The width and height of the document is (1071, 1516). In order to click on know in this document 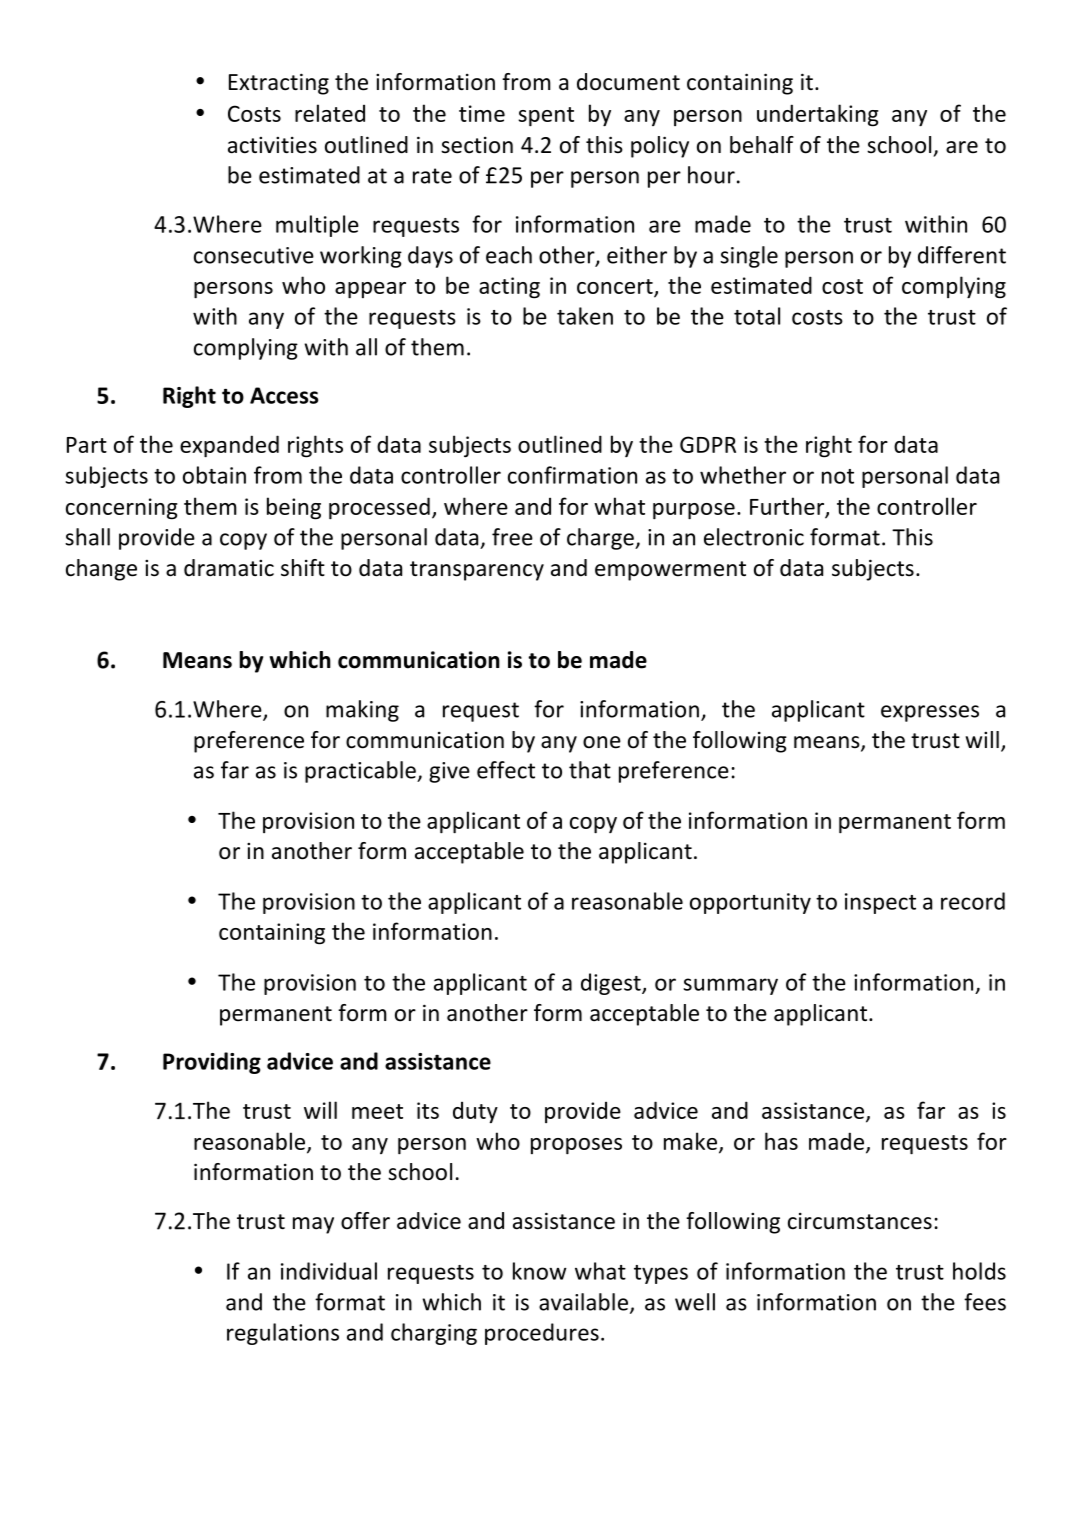, I will do `click(540, 1271)`.
